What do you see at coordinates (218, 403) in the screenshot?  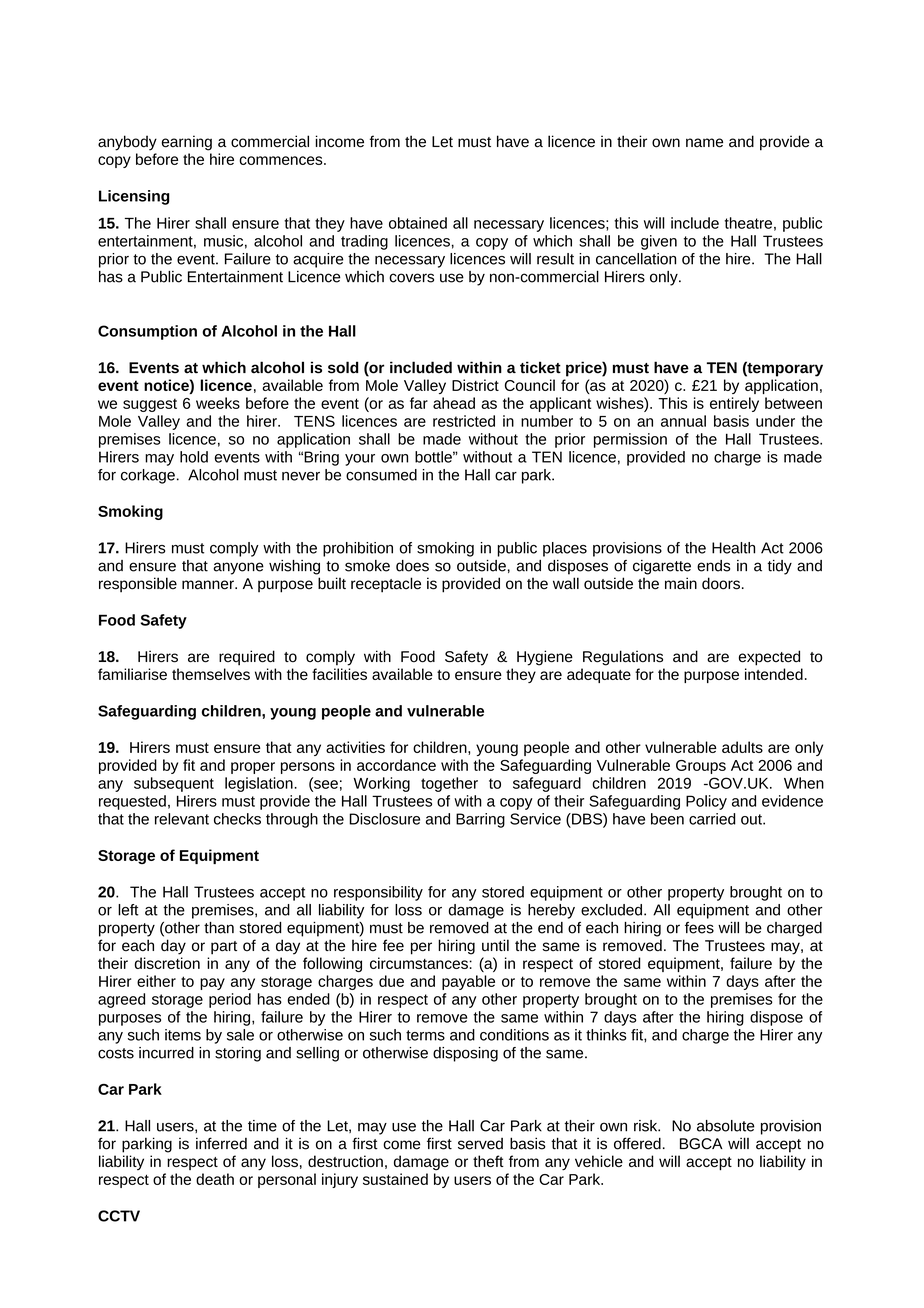 I see `weeks` at bounding box center [218, 403].
